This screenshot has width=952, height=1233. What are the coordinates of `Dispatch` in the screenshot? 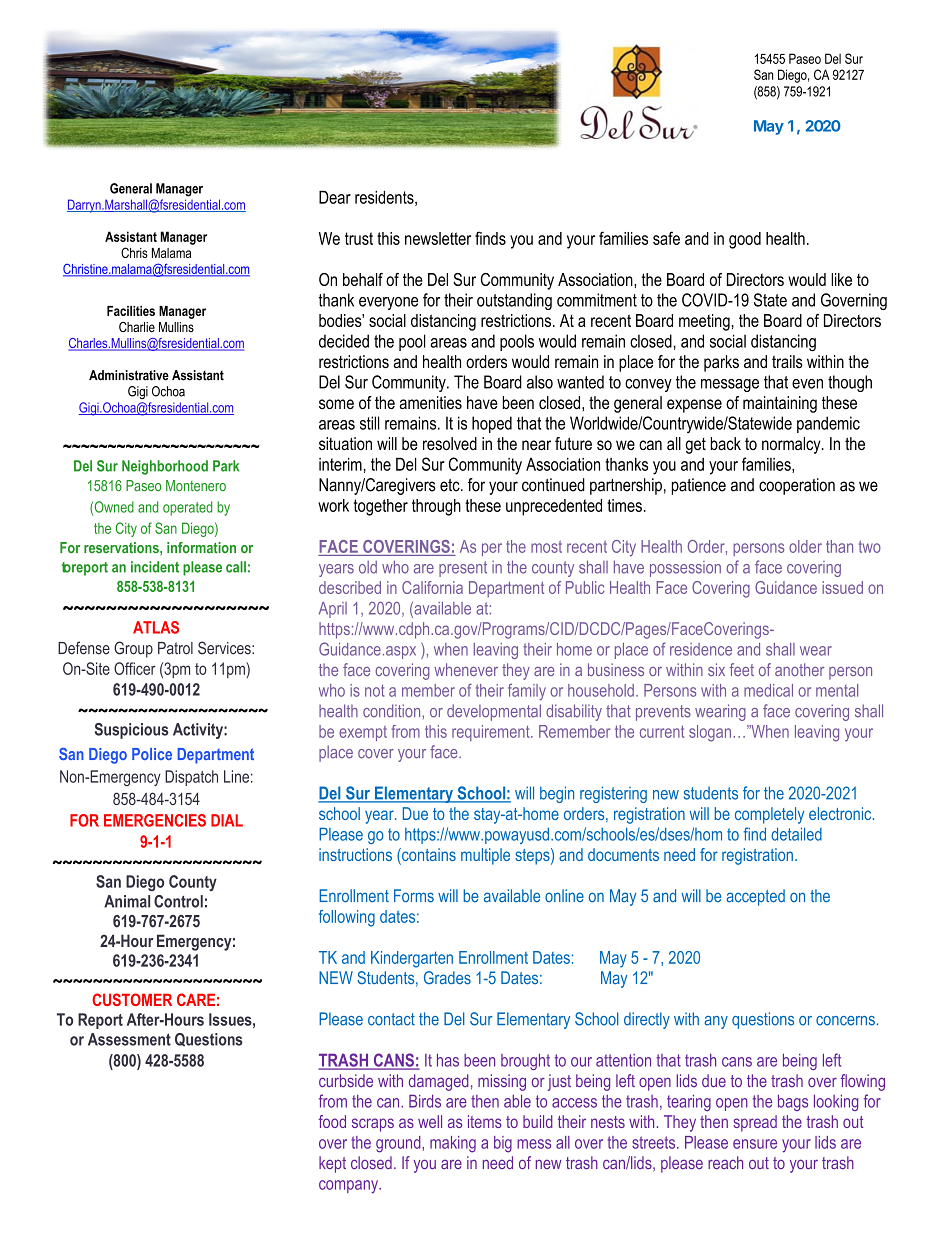 It's located at (191, 778).
